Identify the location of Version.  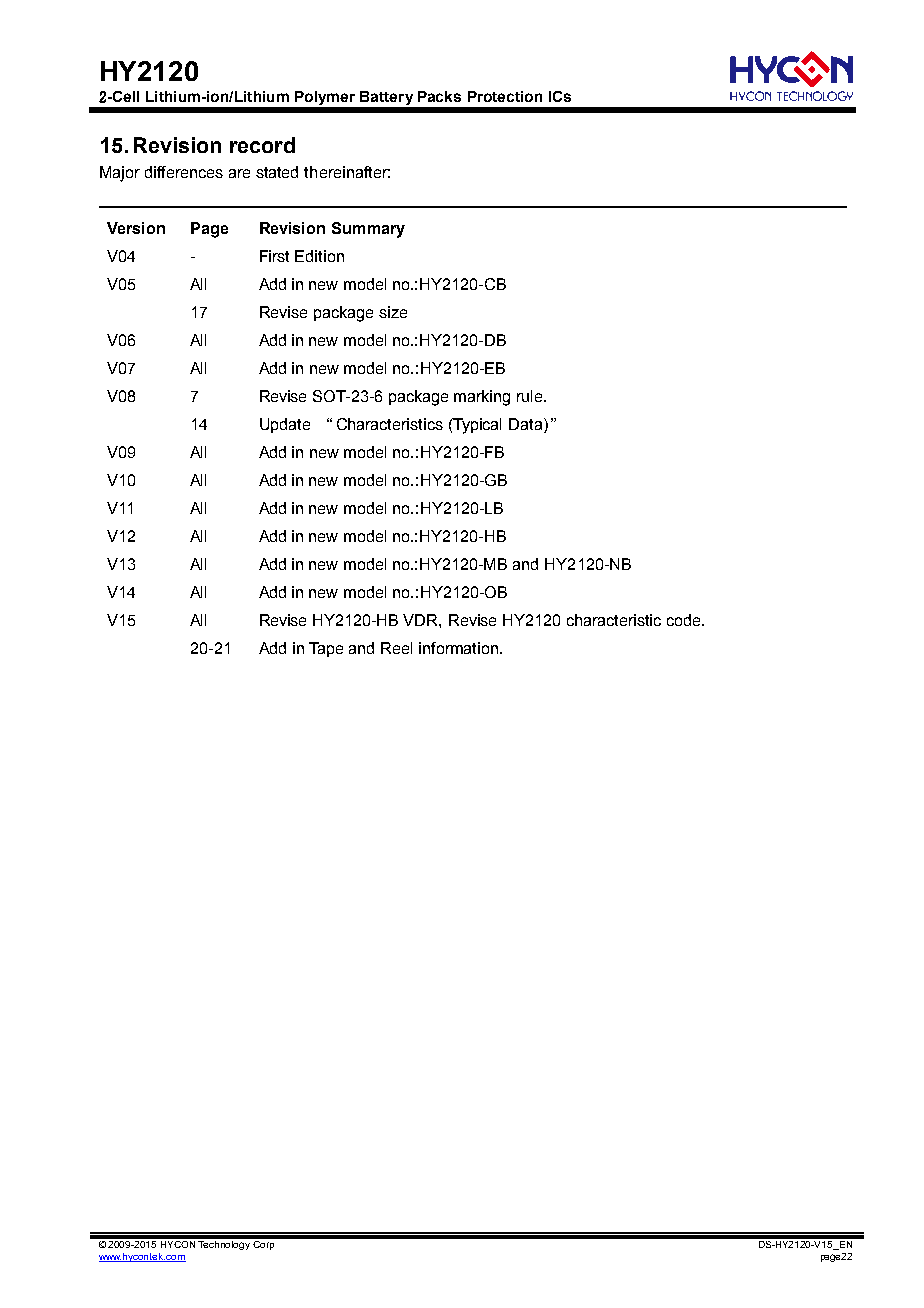
(136, 228).
